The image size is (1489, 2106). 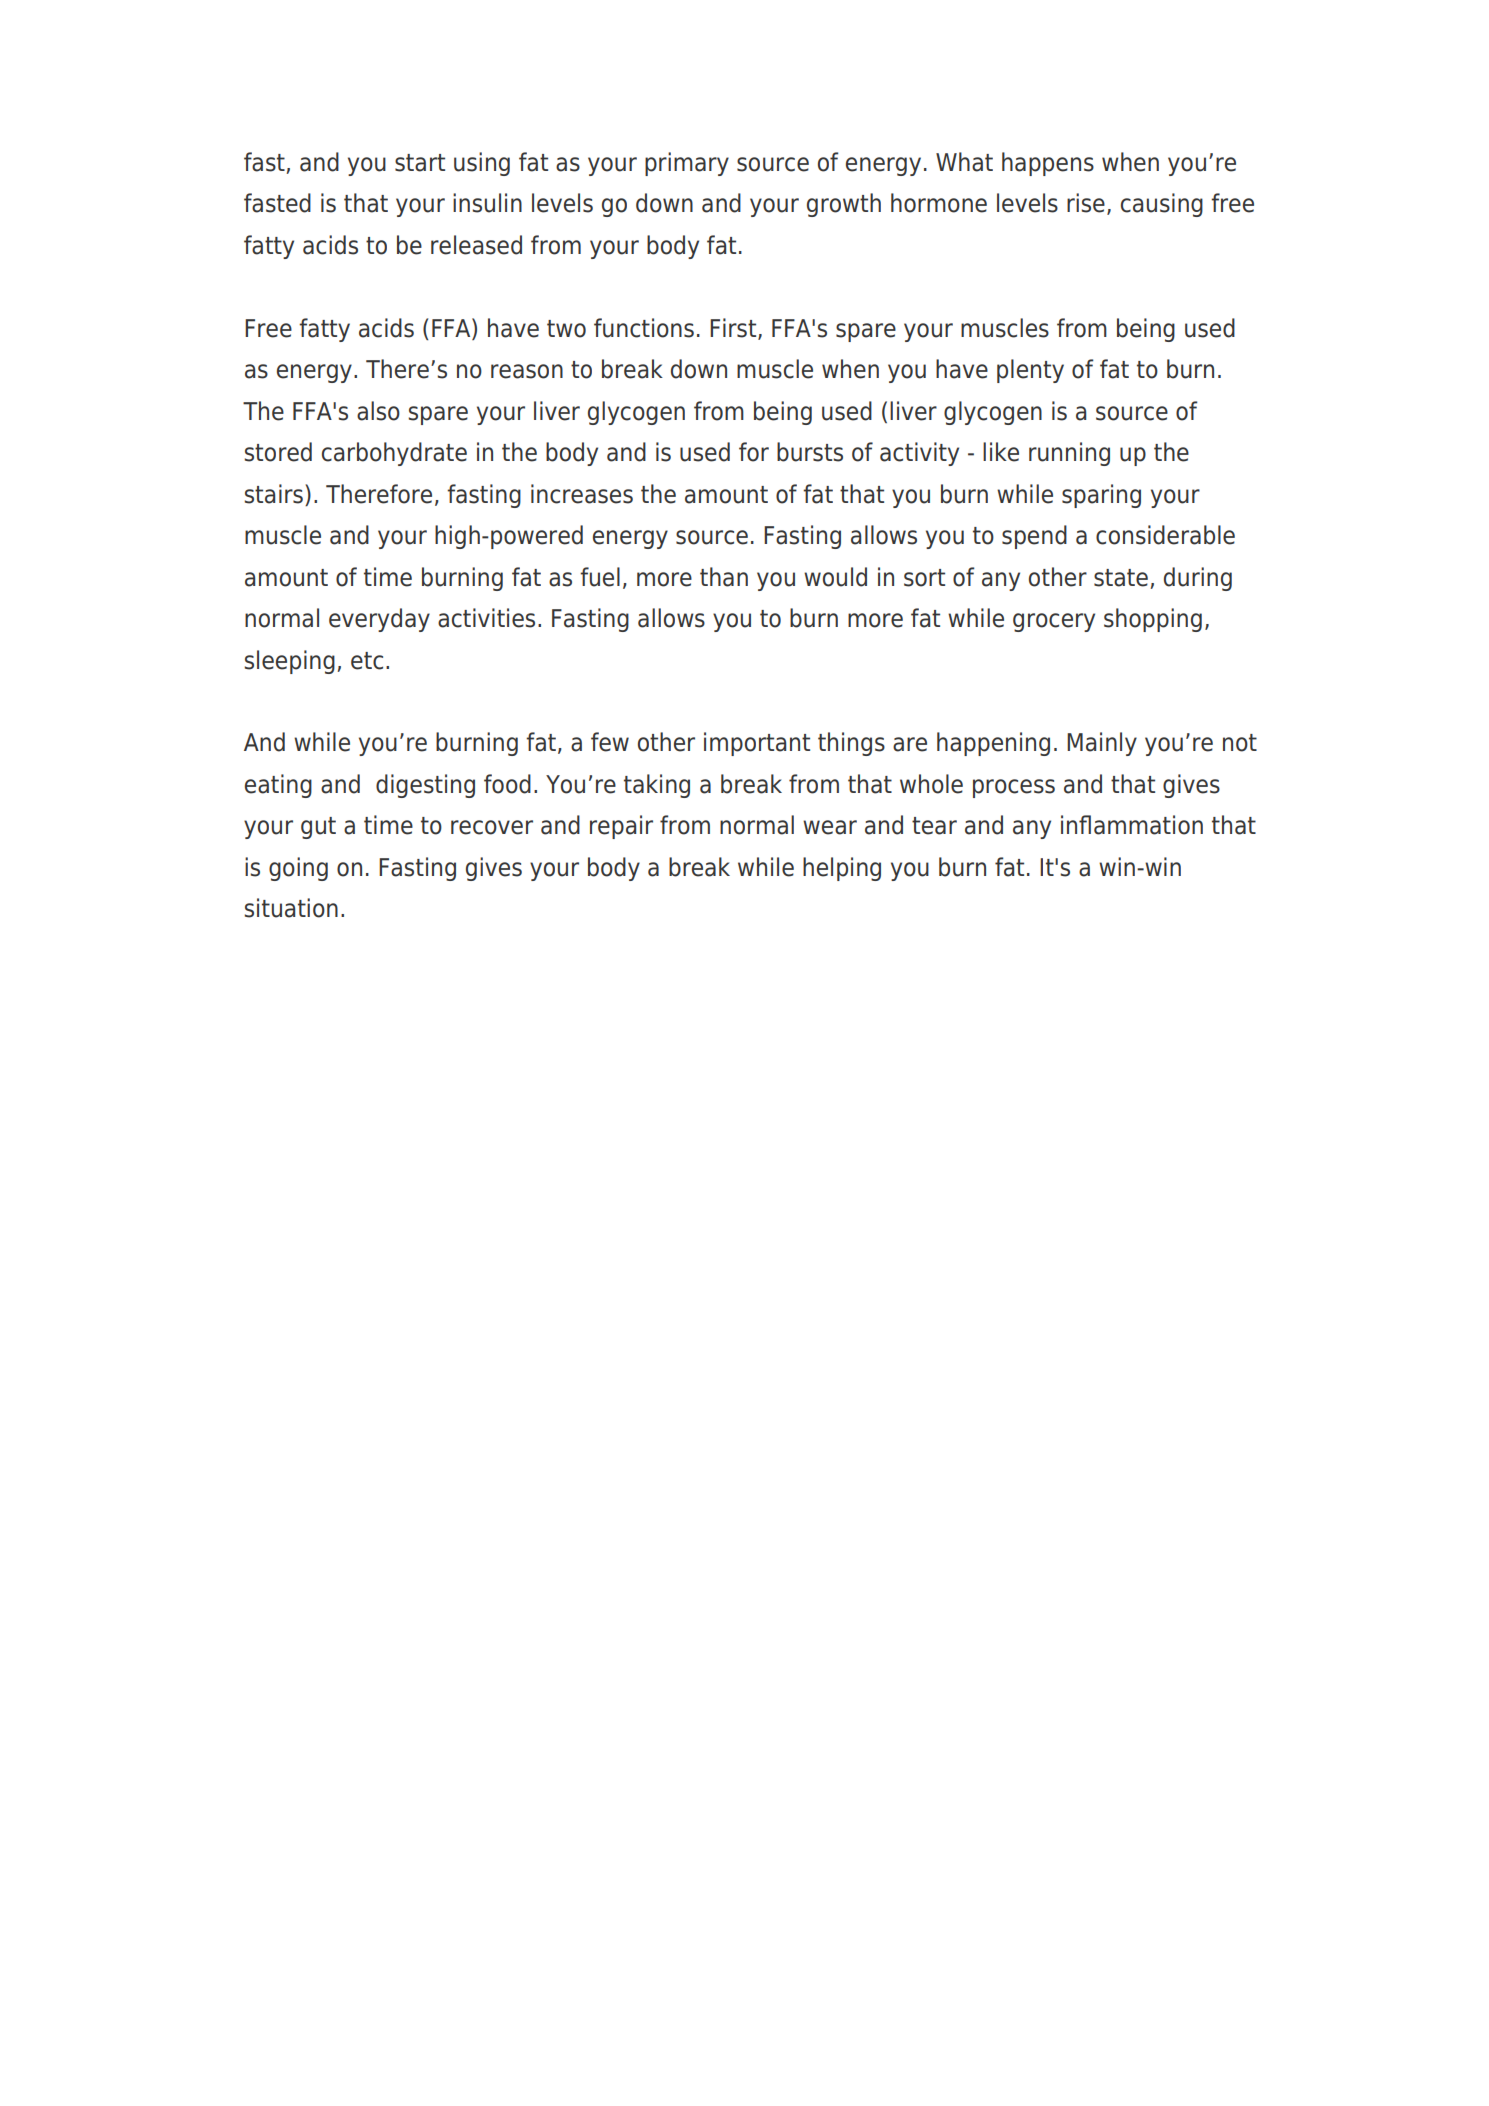 What do you see at coordinates (1165, 535) in the page?
I see `considerable` at bounding box center [1165, 535].
